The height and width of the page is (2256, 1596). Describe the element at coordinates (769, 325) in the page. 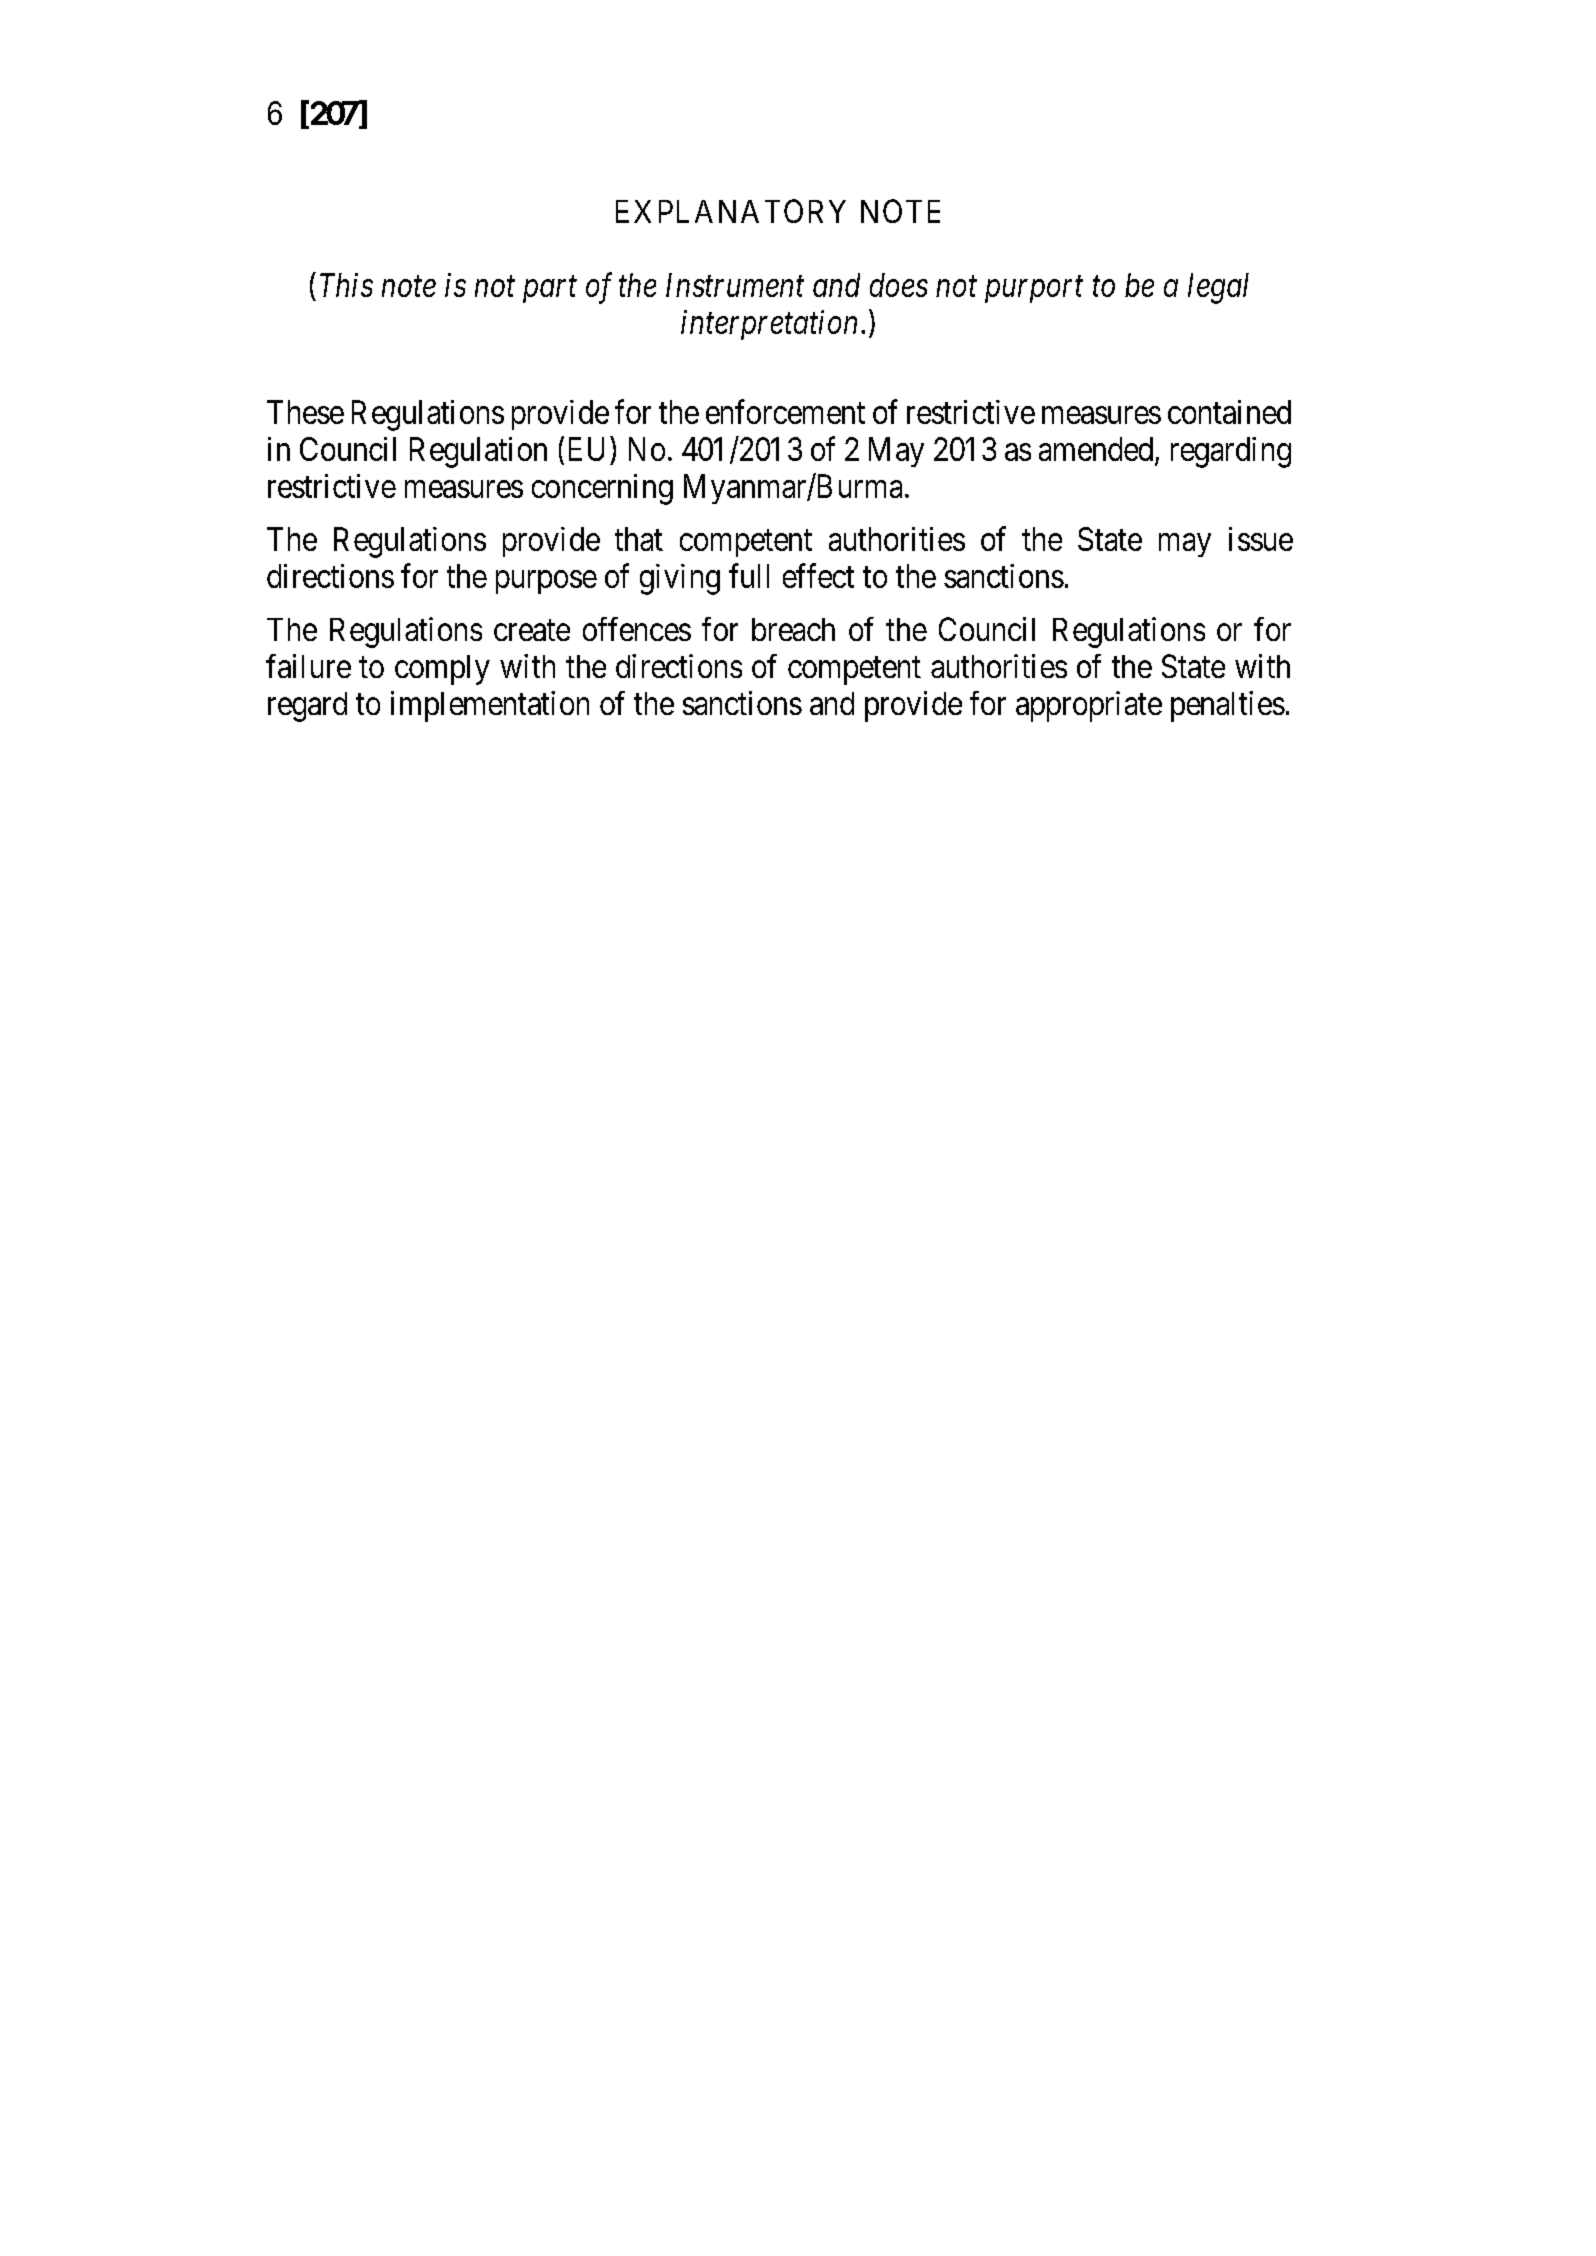

I see `interpretation` at that location.
